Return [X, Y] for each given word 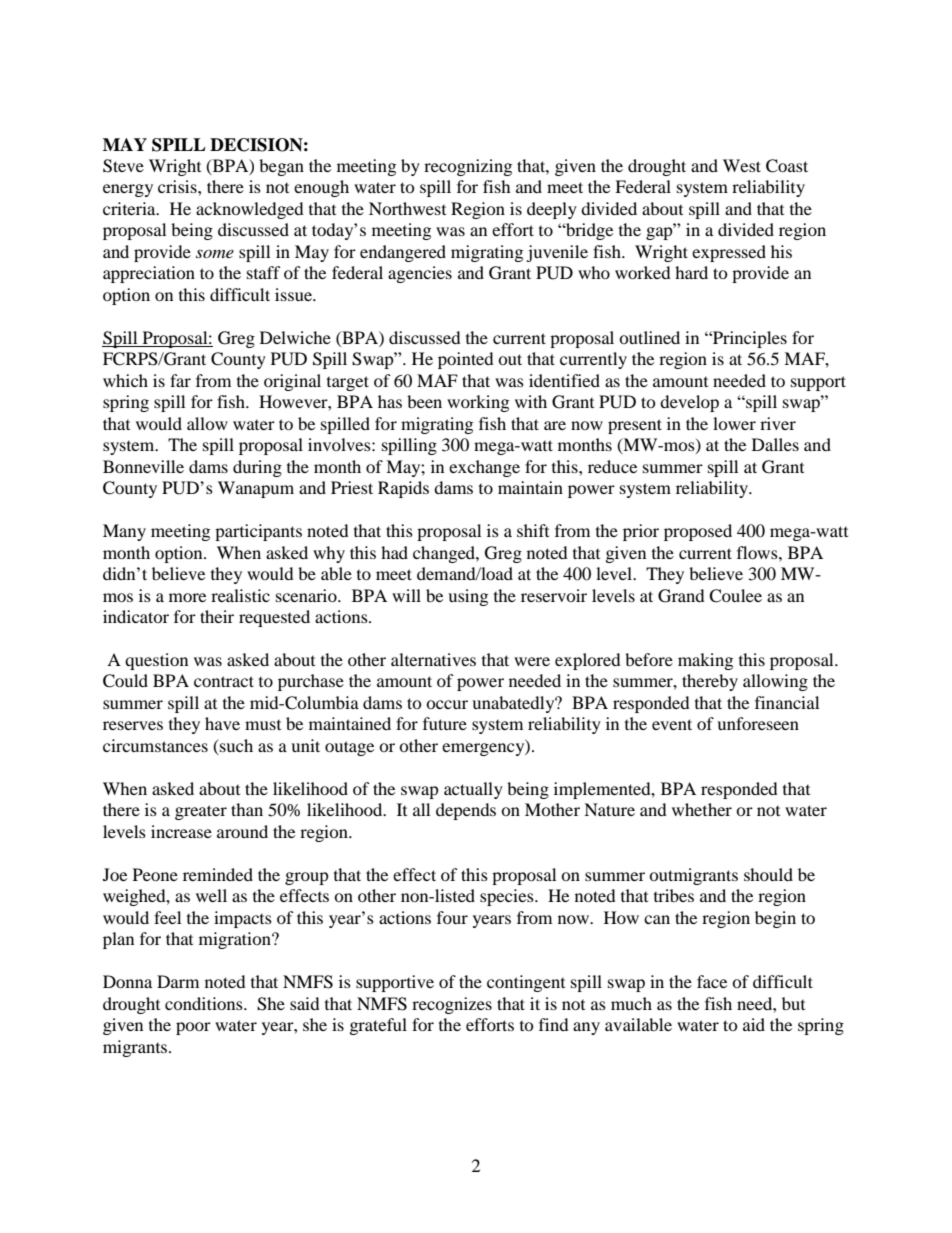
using [468, 597]
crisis [178, 186]
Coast [787, 166]
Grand [681, 596]
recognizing [468, 167]
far [180, 380]
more [187, 597]
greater [201, 812]
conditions [205, 1003]
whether [702, 809]
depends [466, 811]
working [478, 403]
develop [689, 403]
